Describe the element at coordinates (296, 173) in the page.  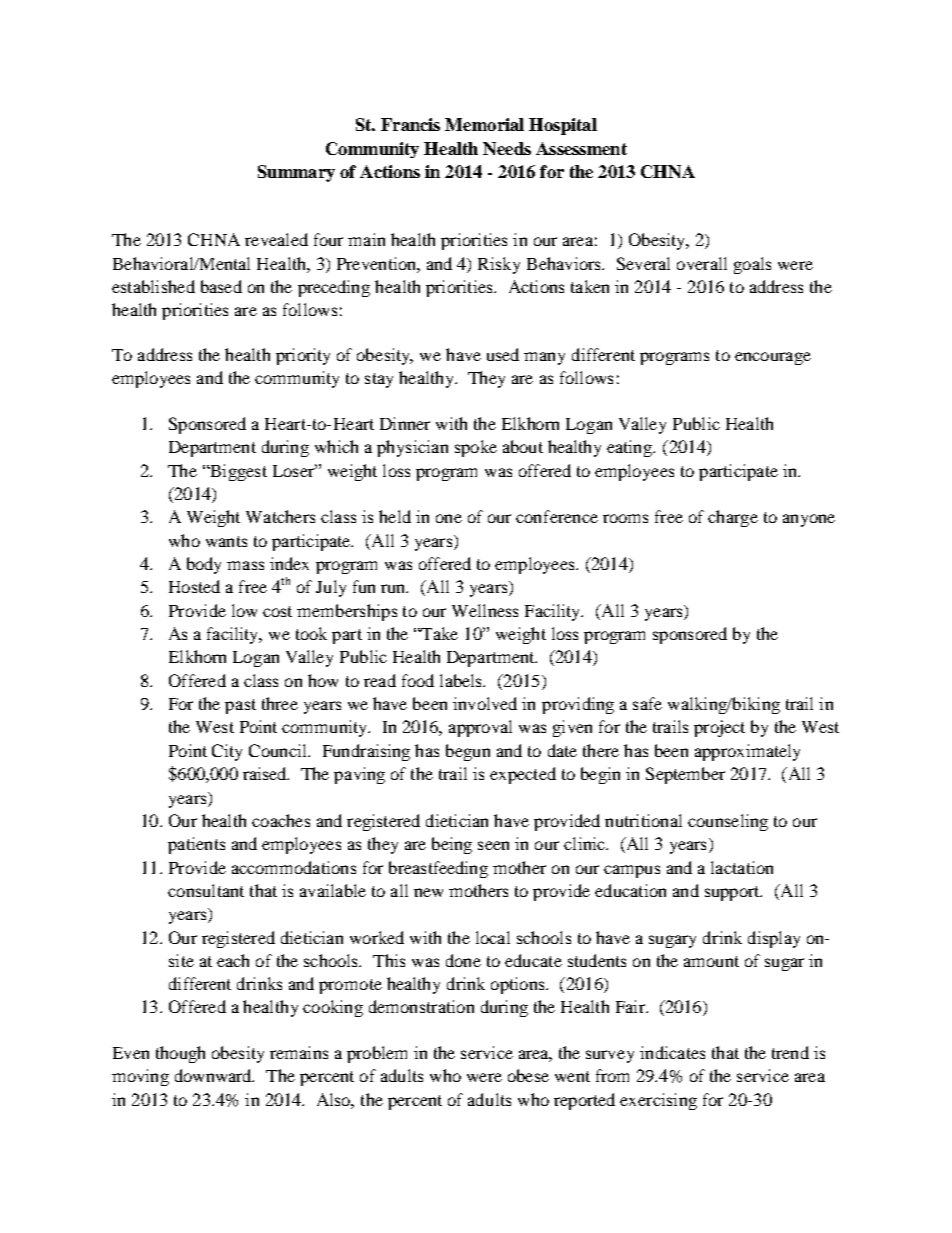
I see `Summary` at that location.
